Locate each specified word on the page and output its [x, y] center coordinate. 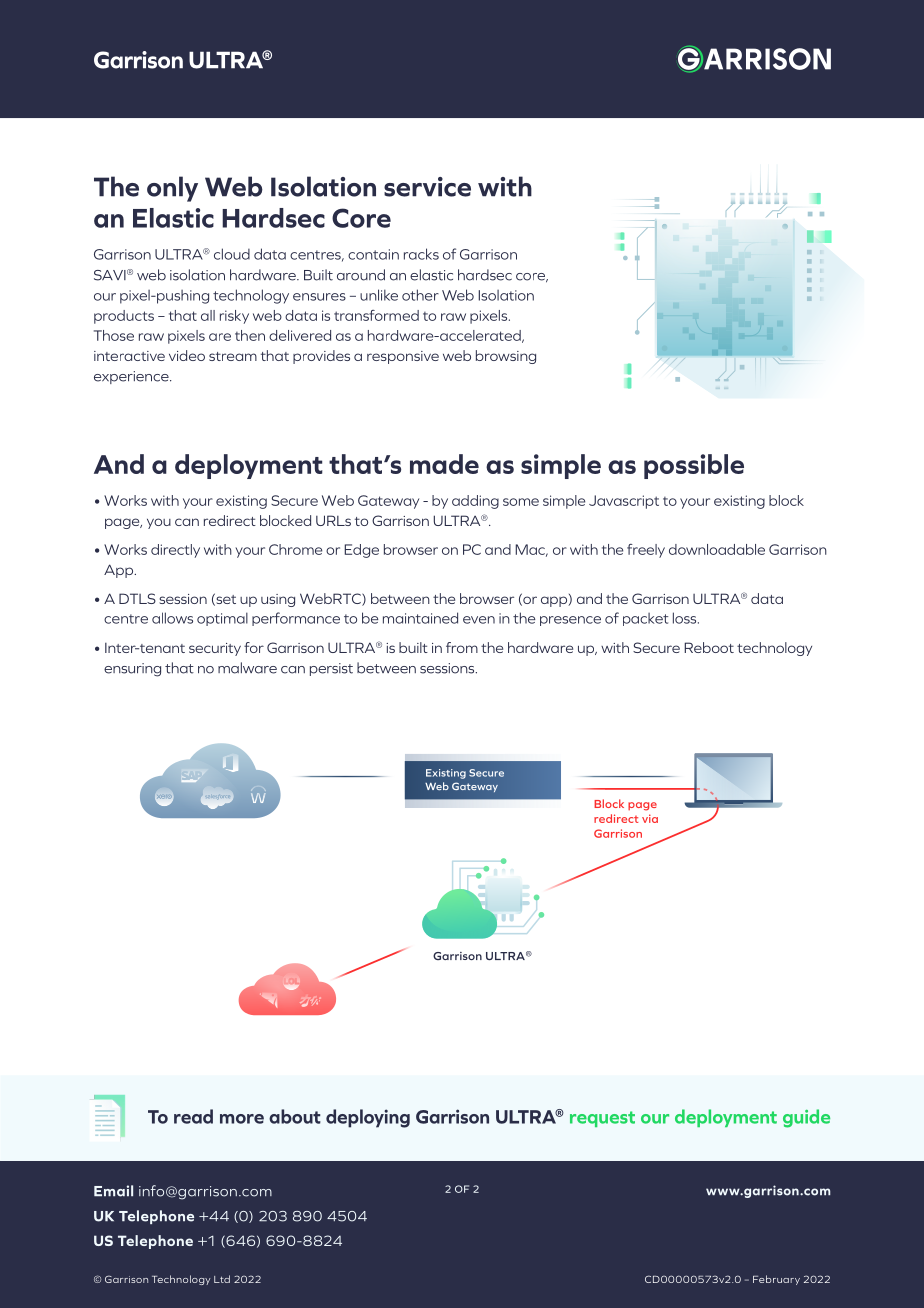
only [172, 189]
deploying [368, 1118]
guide [806, 1118]
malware [247, 668]
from [462, 647]
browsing [506, 357]
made [444, 464]
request [602, 1119]
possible [694, 466]
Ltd [222, 1279]
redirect [230, 520]
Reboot [709, 647]
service [427, 187]
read [193, 1116]
